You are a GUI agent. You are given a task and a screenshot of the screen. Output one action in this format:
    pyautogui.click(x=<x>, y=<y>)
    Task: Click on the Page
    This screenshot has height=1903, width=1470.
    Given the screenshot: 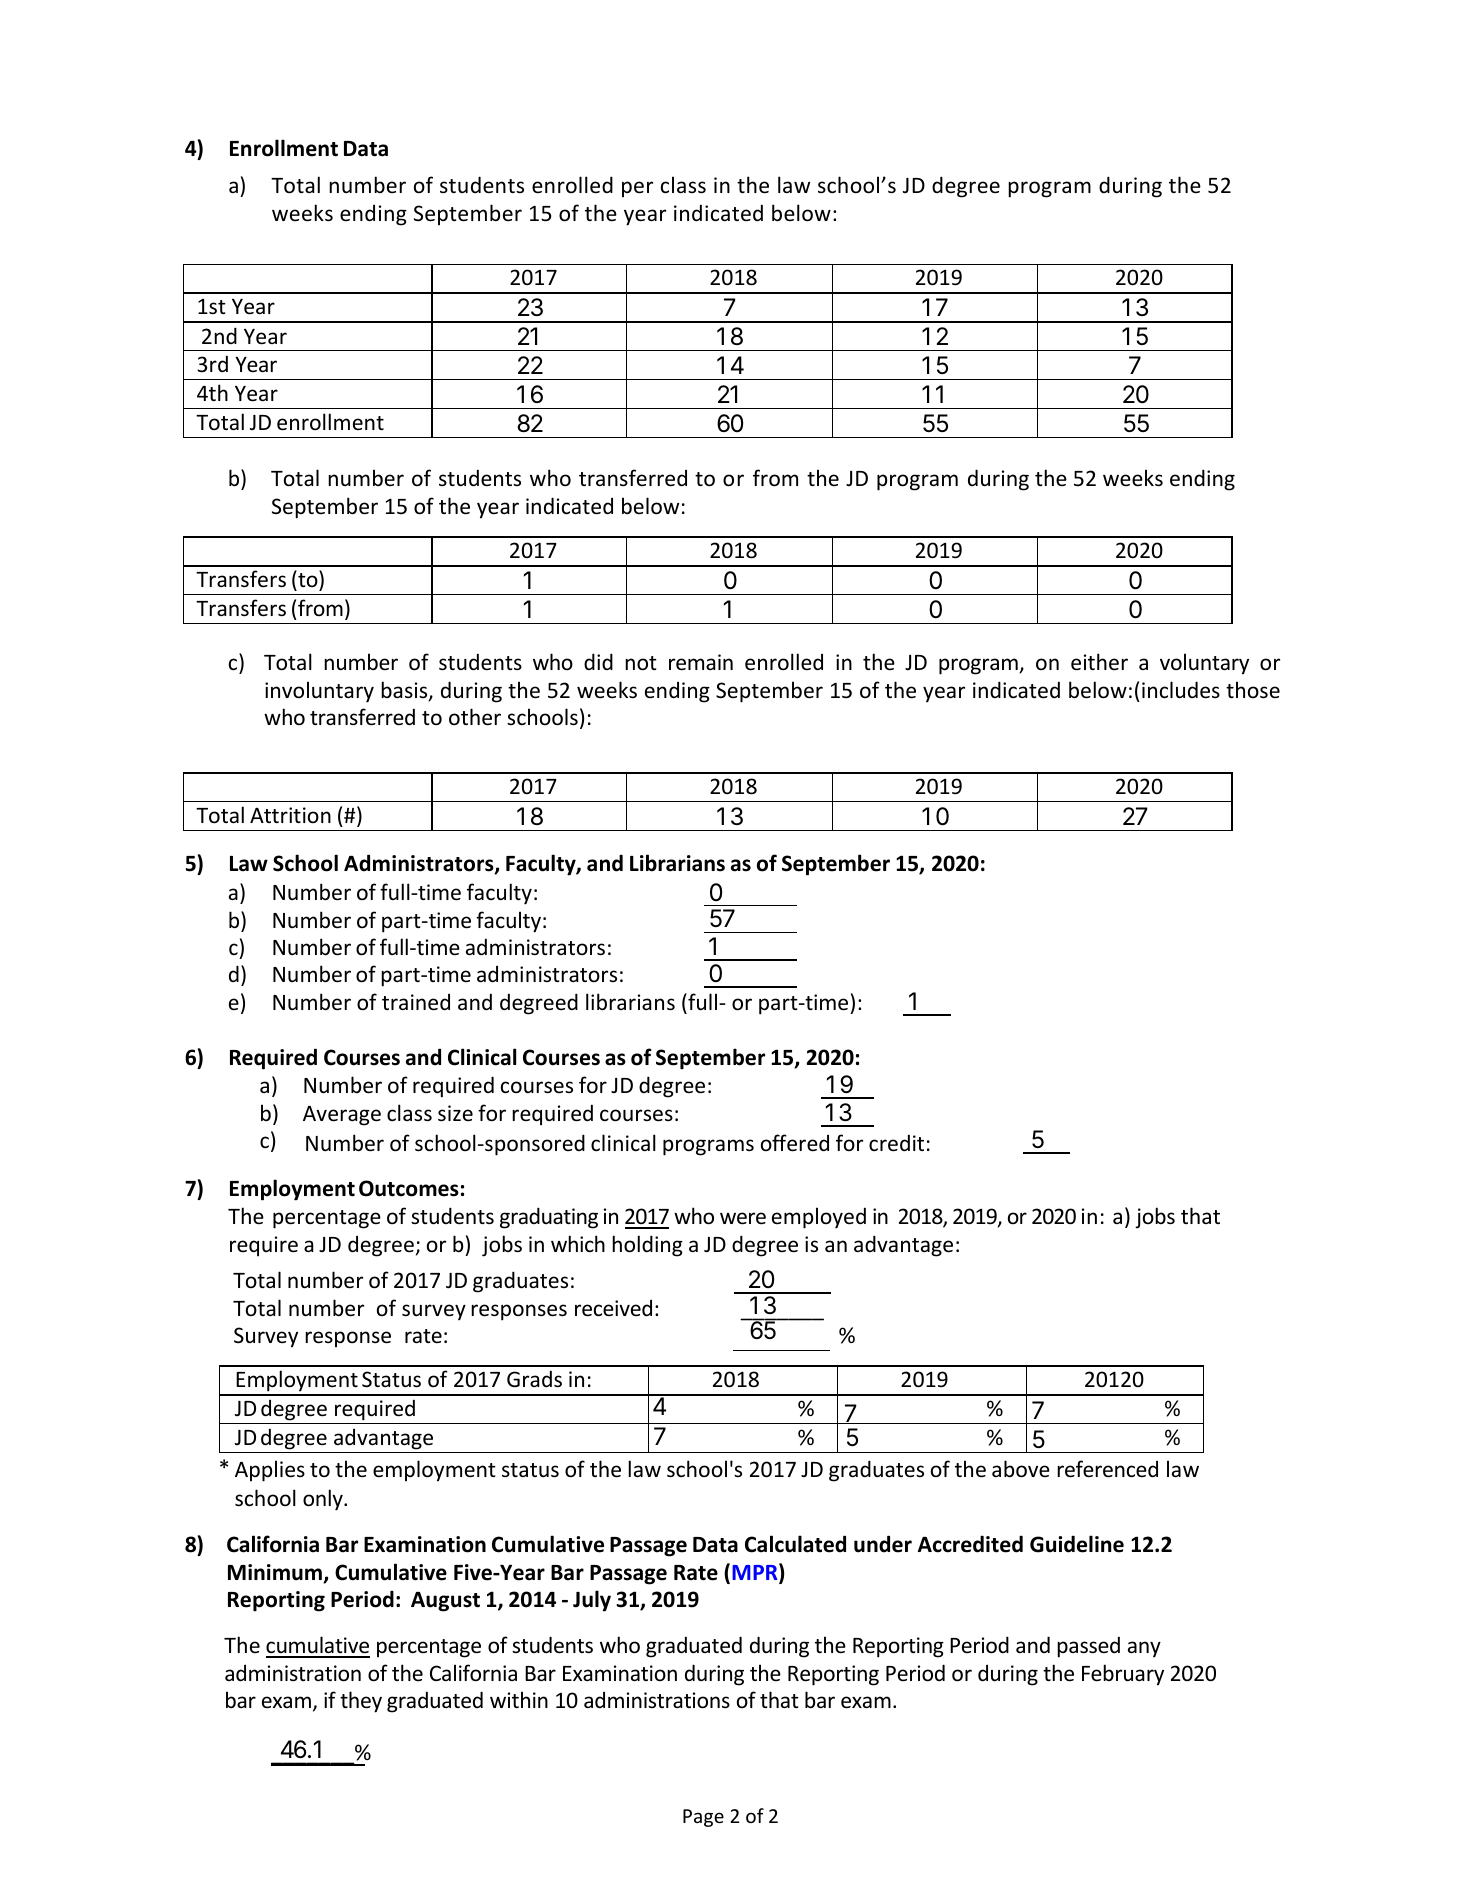 What is the action you would take?
    pyautogui.click(x=703, y=1818)
